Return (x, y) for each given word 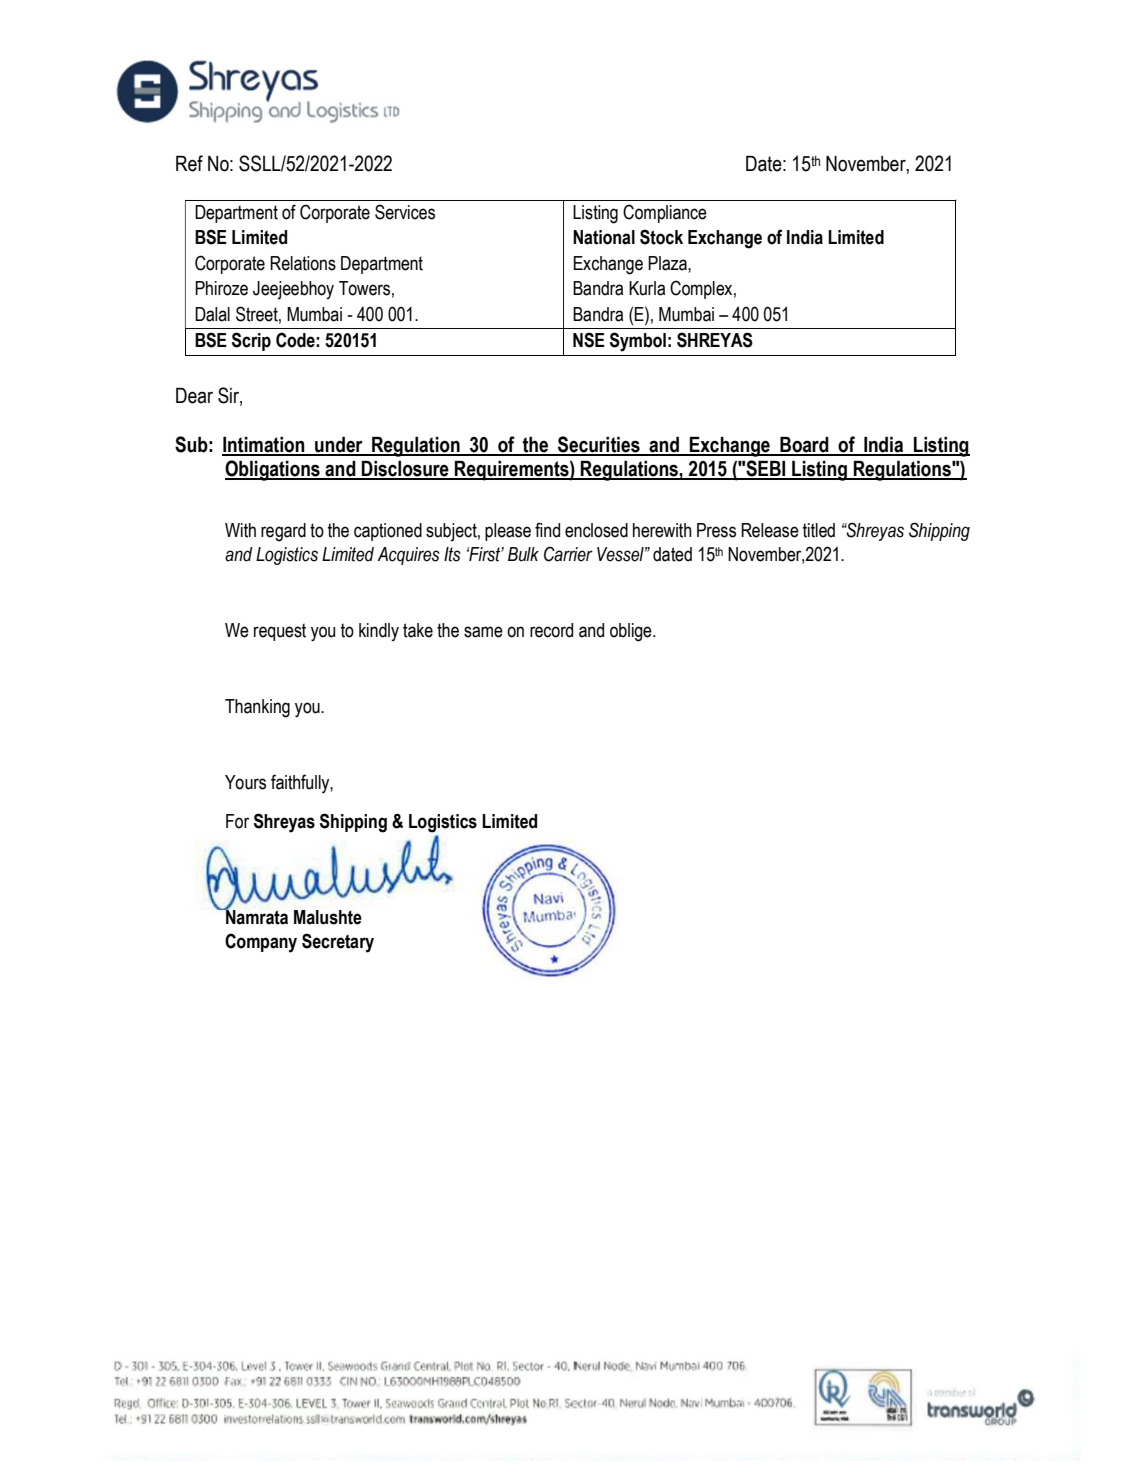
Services (405, 212)
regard (283, 532)
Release (770, 530)
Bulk (523, 554)
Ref (189, 163)
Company (261, 943)
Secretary (338, 943)
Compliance (665, 213)
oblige (632, 632)
